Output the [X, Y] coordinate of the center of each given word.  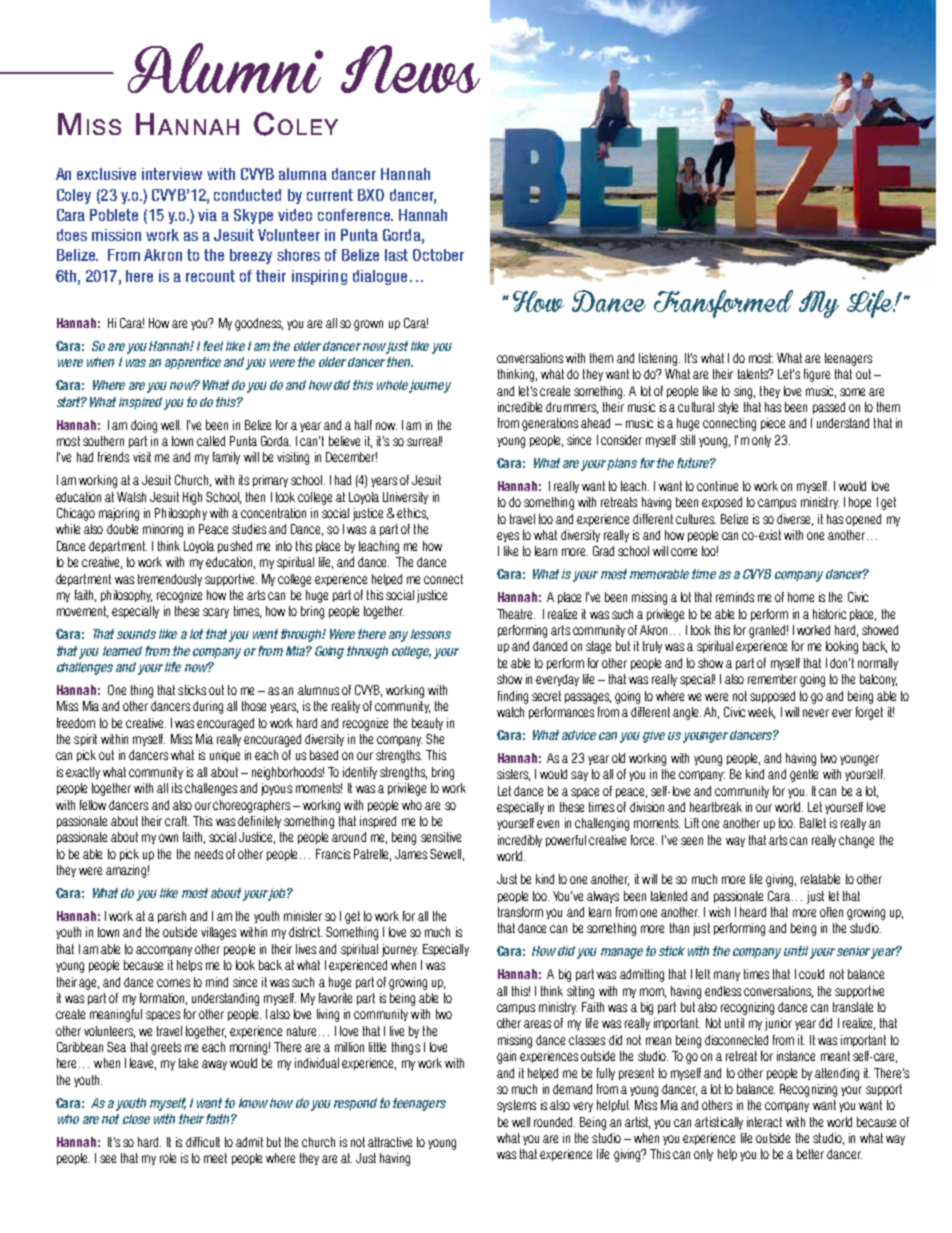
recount [210, 276]
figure [817, 375]
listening [659, 359]
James [411, 854]
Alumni [225, 68]
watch [510, 712]
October [438, 255]
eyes [508, 537]
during [208, 707]
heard [753, 912]
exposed [722, 503]
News [410, 69]
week [761, 713]
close [136, 1119]
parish [172, 917]
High [192, 498]
